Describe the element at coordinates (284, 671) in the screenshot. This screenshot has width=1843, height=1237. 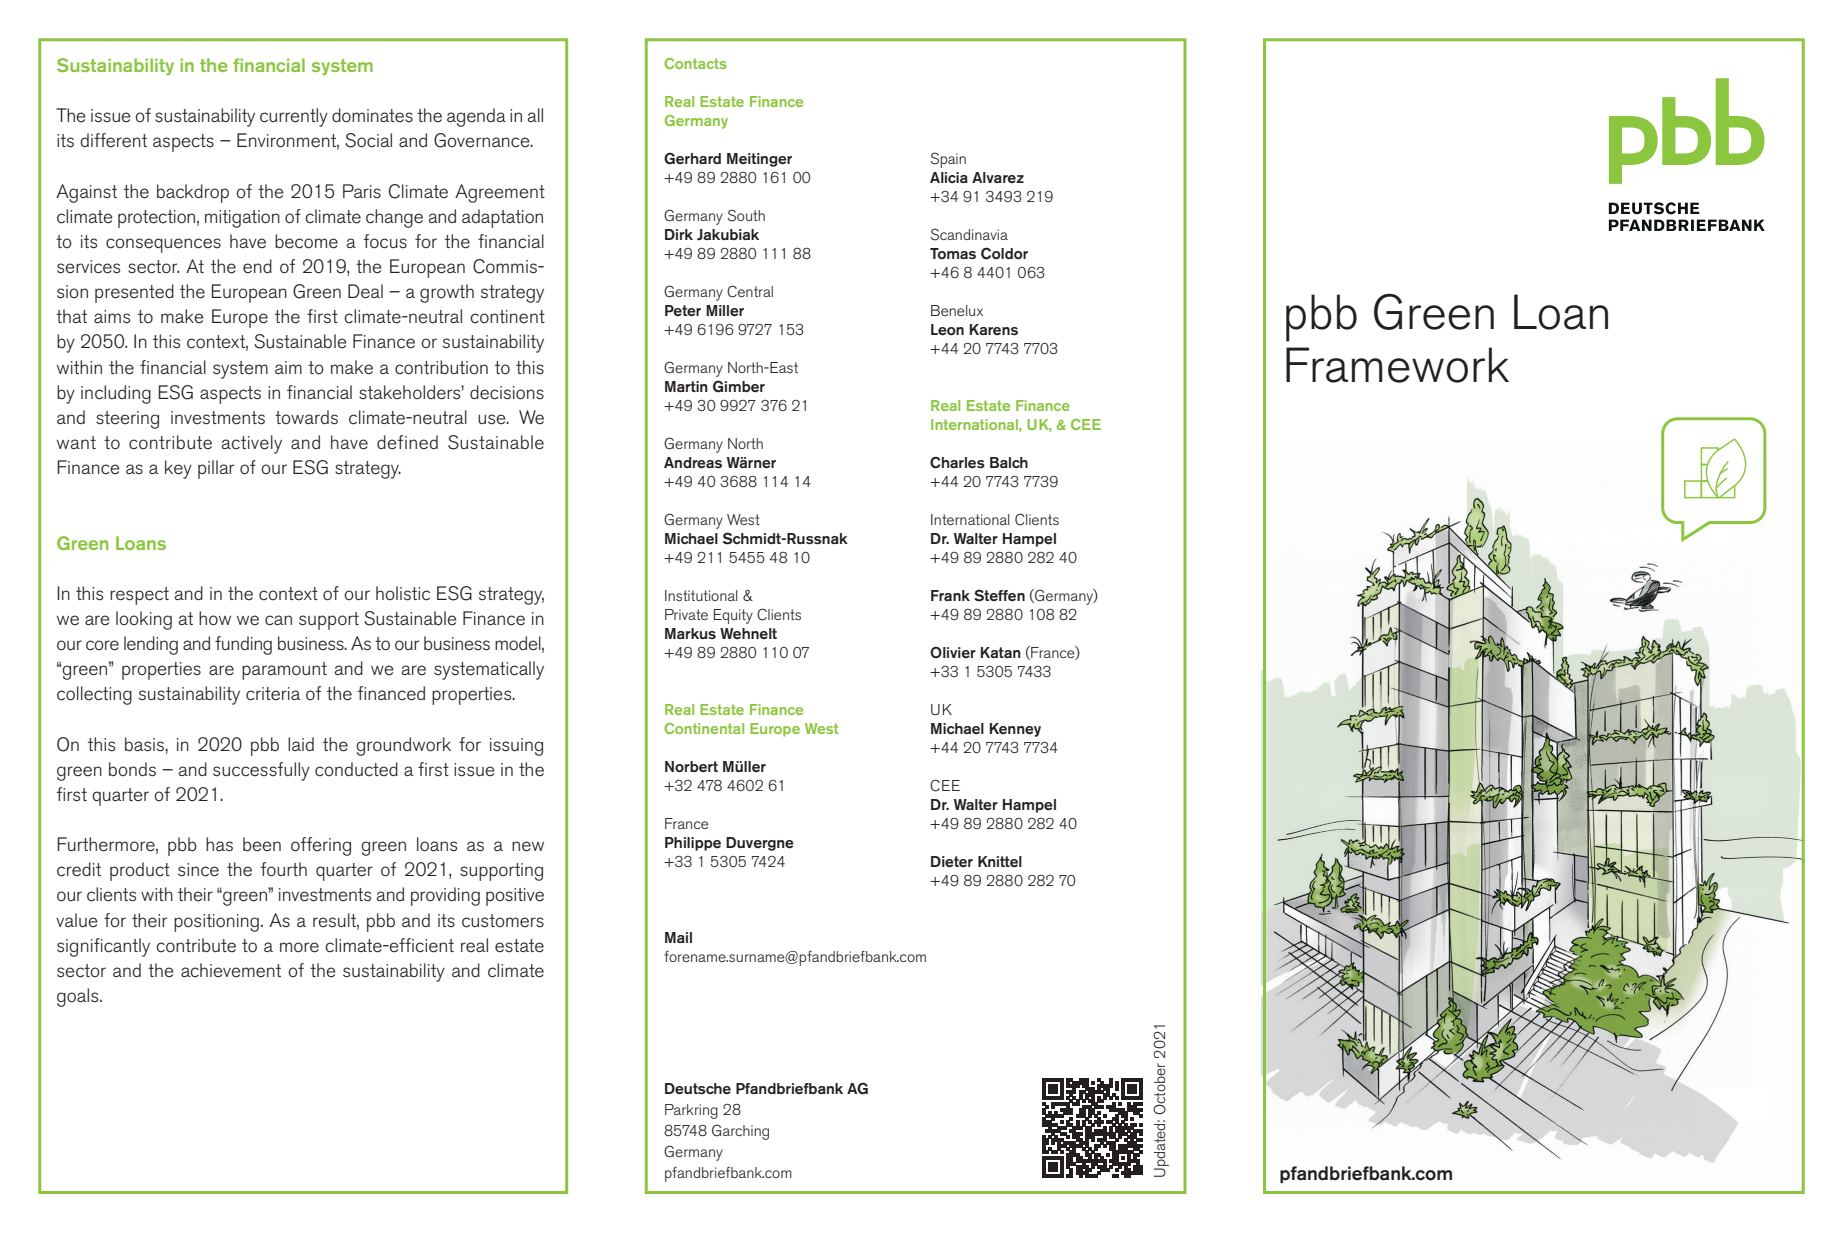
I see `paramount` at that location.
